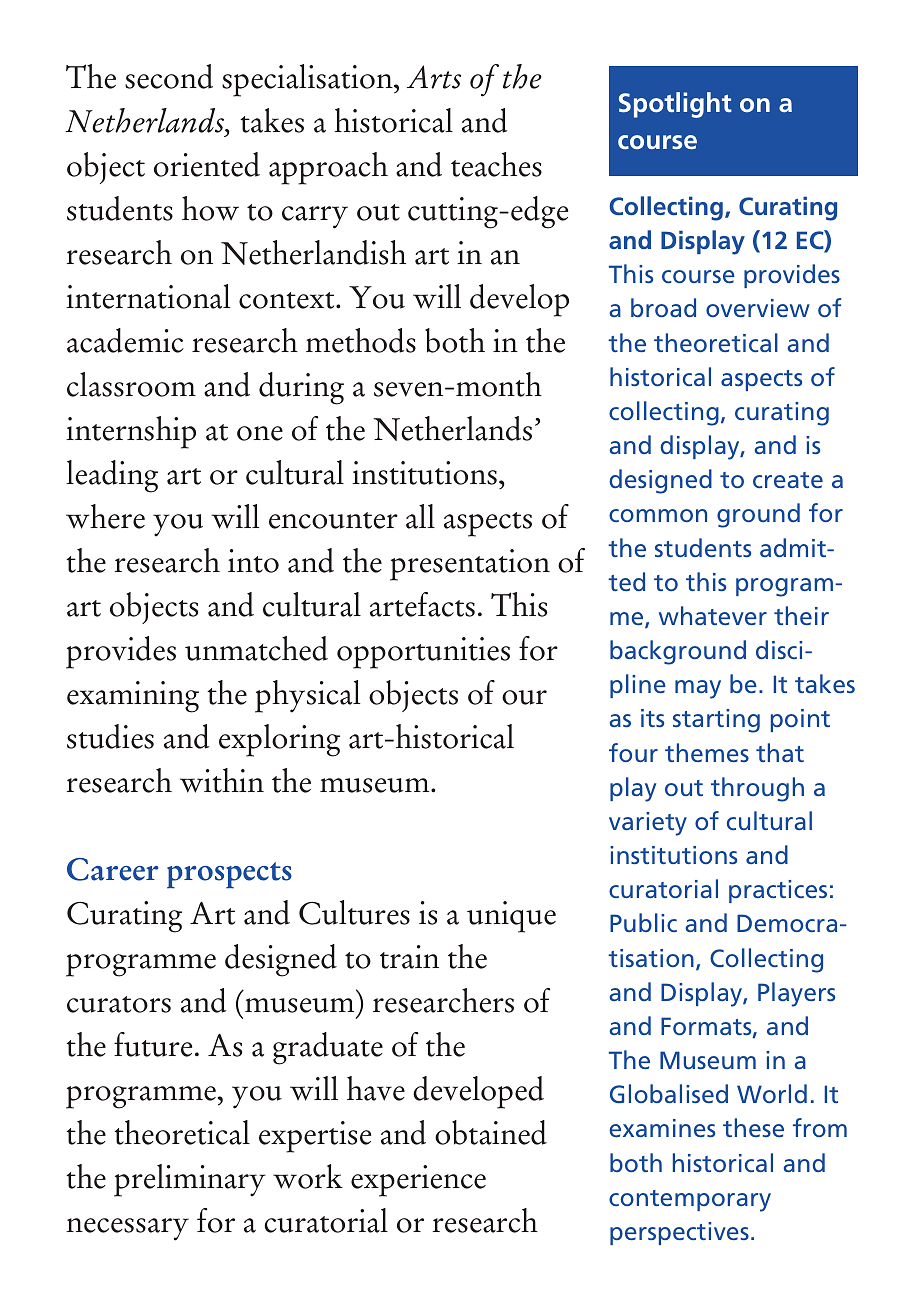 Image resolution: width=924 pixels, height=1303 pixels. I want to click on Arts, so click(434, 77).
